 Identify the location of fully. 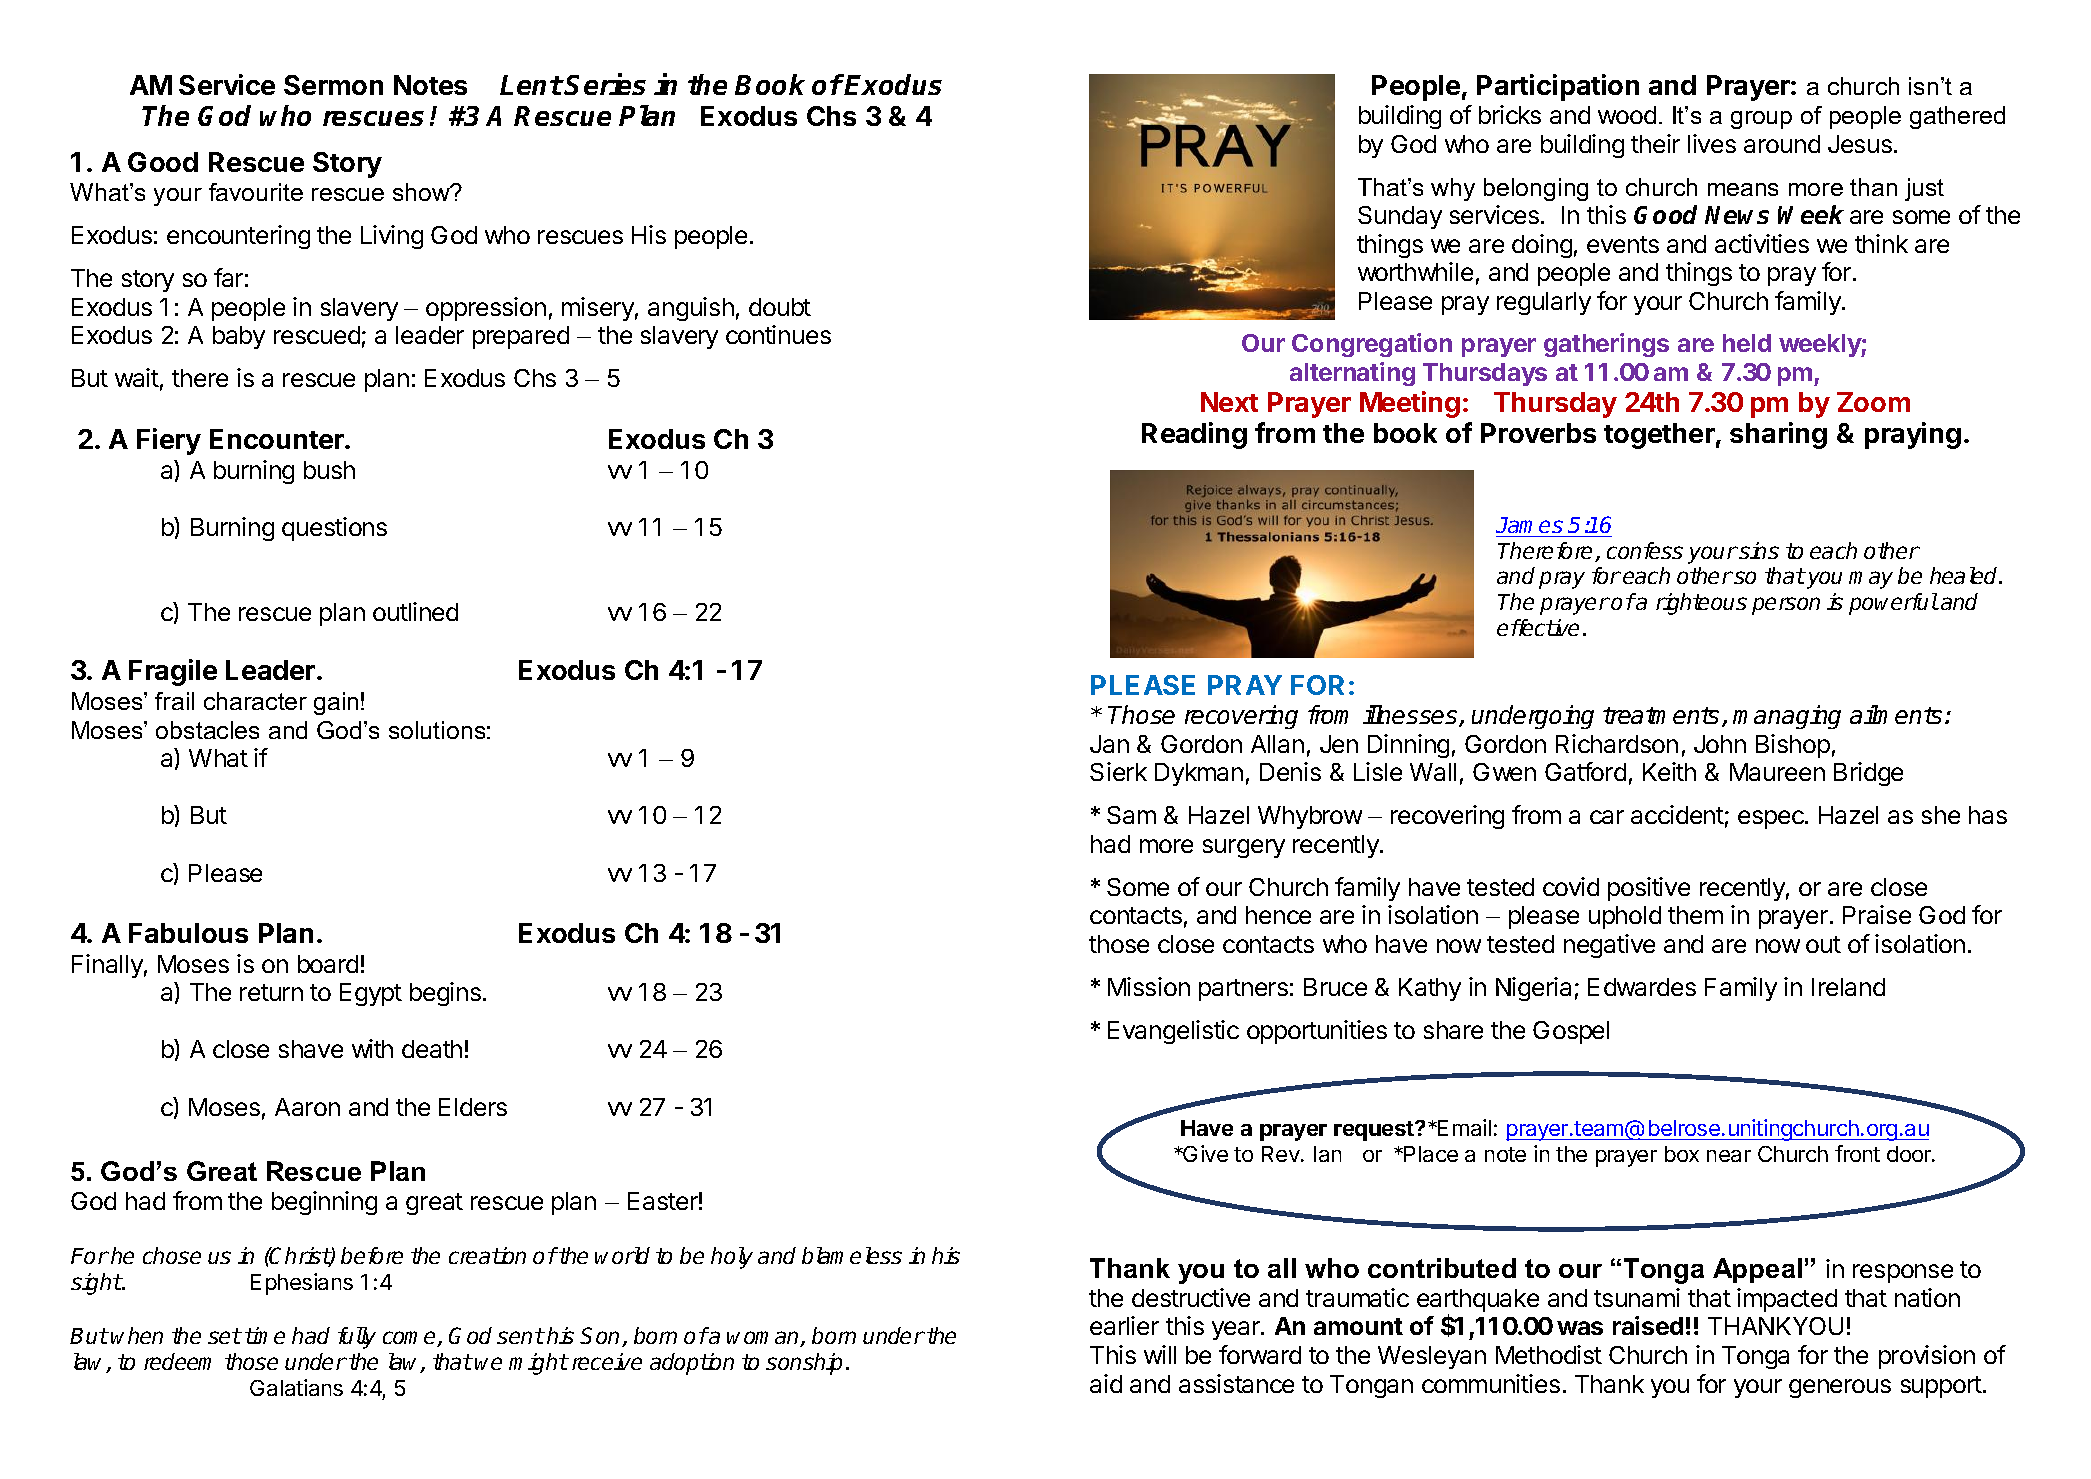
(357, 1338).
